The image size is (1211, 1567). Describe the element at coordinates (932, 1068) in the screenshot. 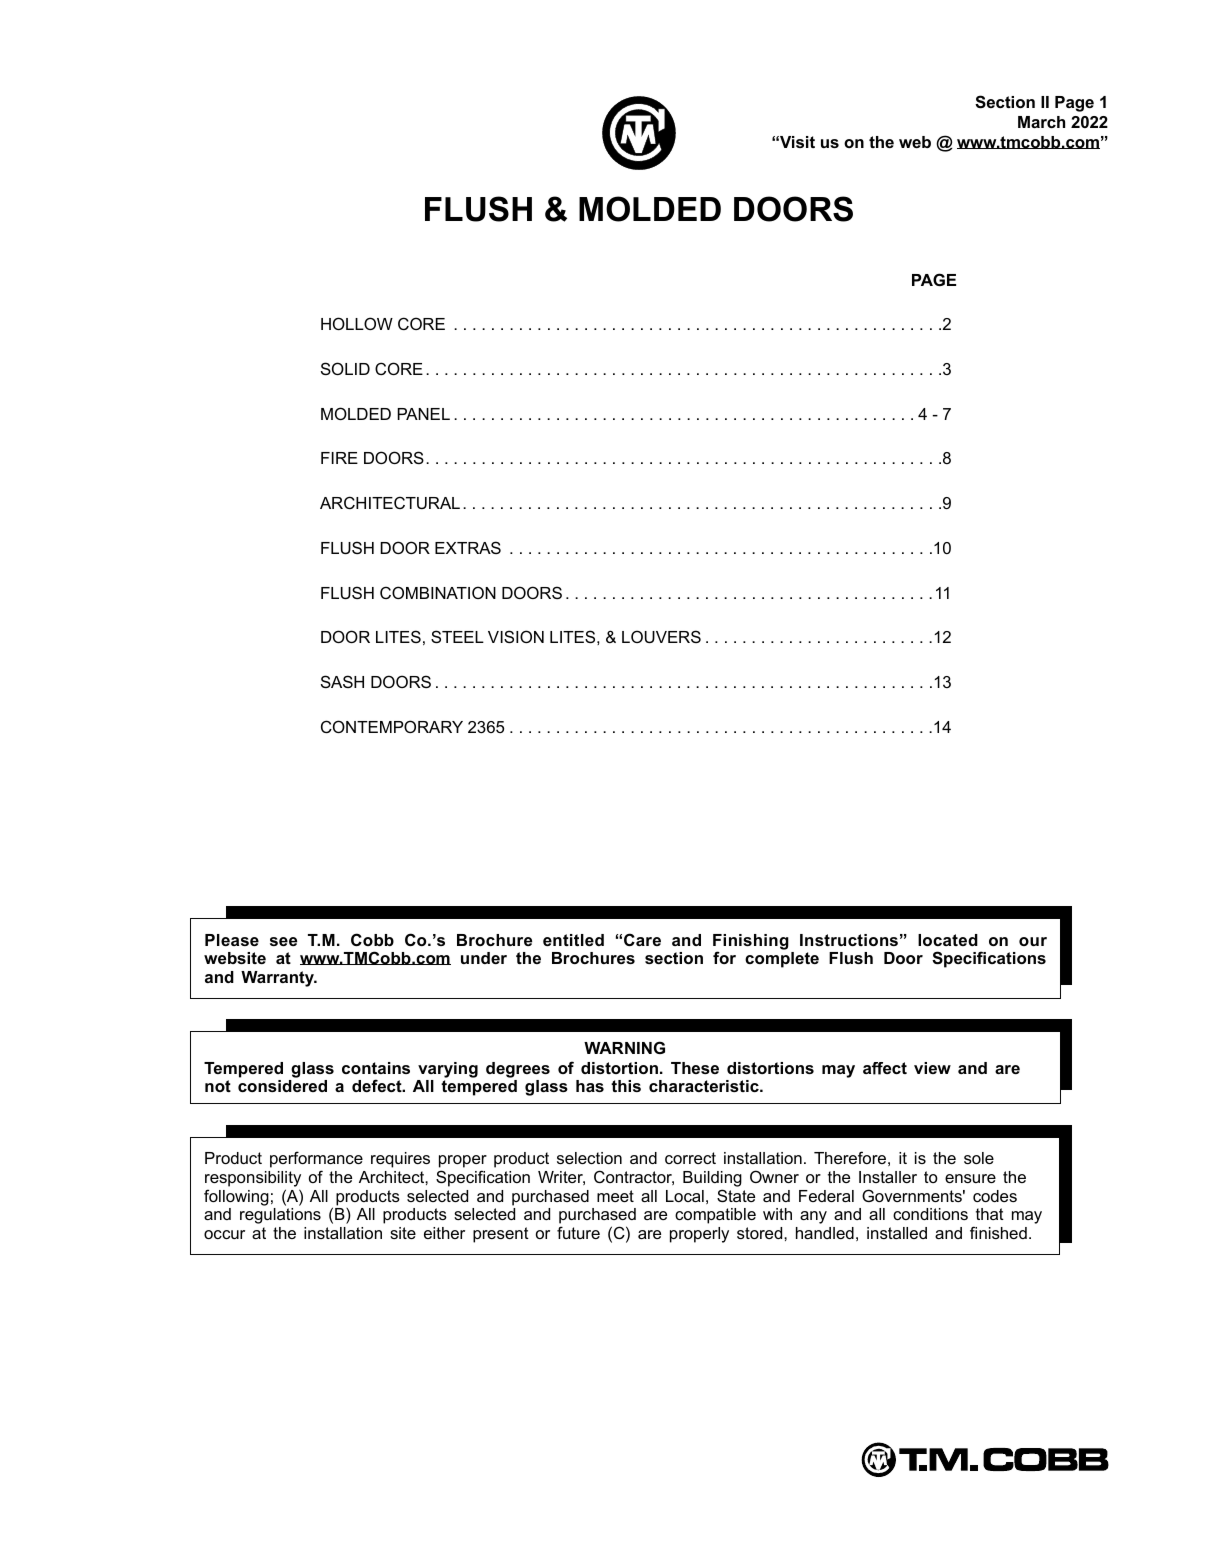

I see `view` at that location.
